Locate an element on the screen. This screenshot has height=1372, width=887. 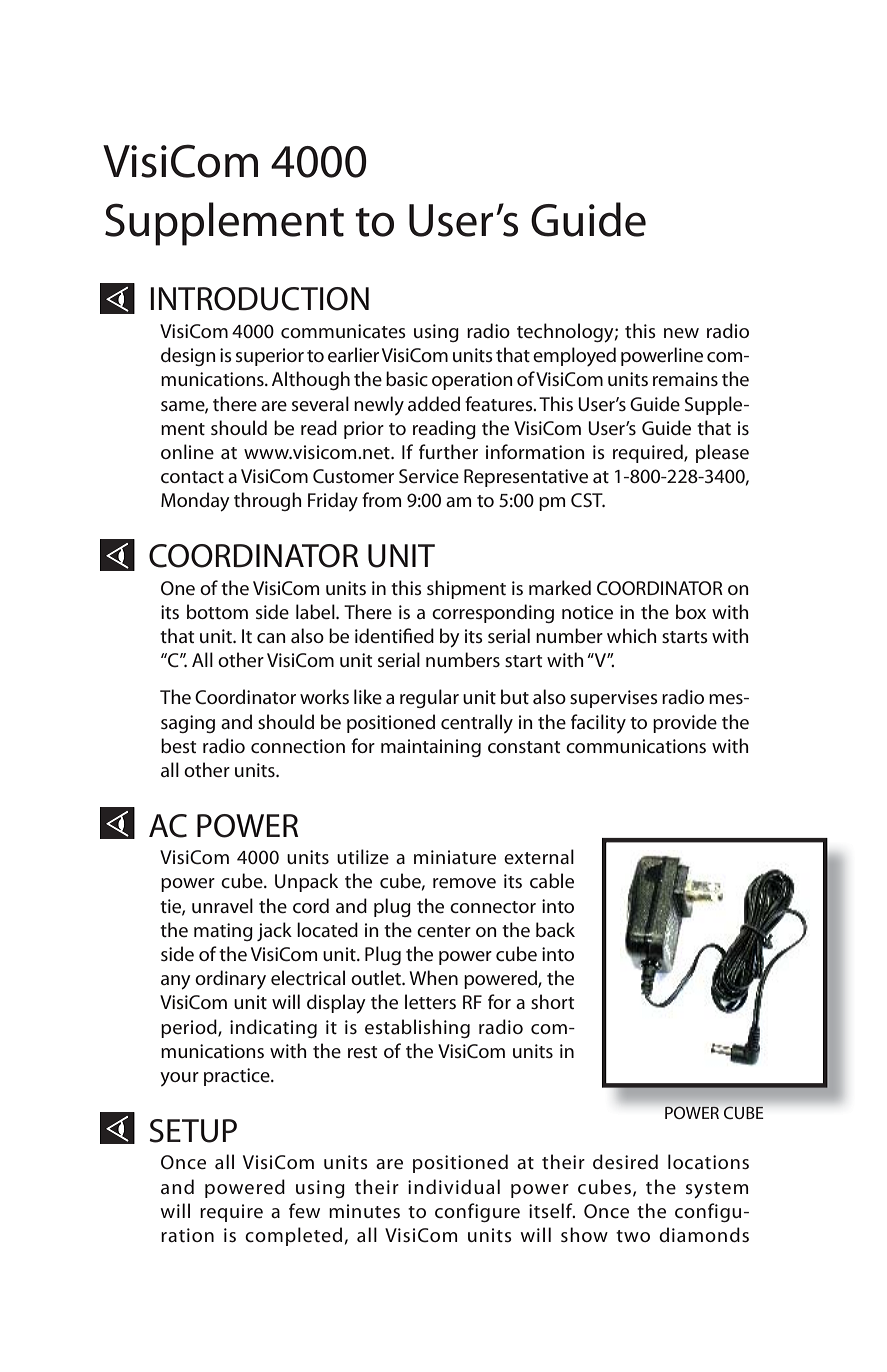
two is located at coordinates (633, 1236).
